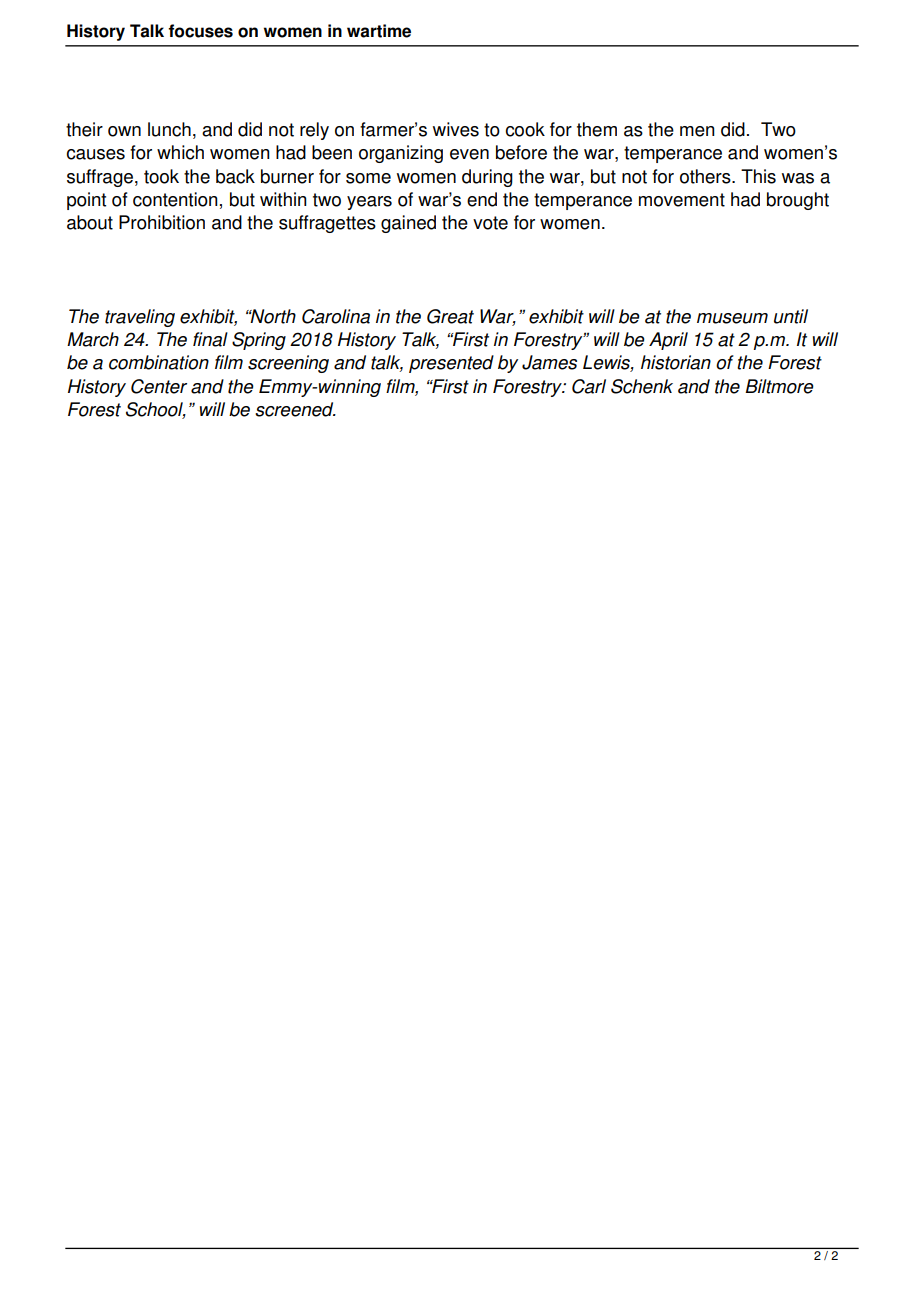  I want to click on presented, so click(451, 364).
